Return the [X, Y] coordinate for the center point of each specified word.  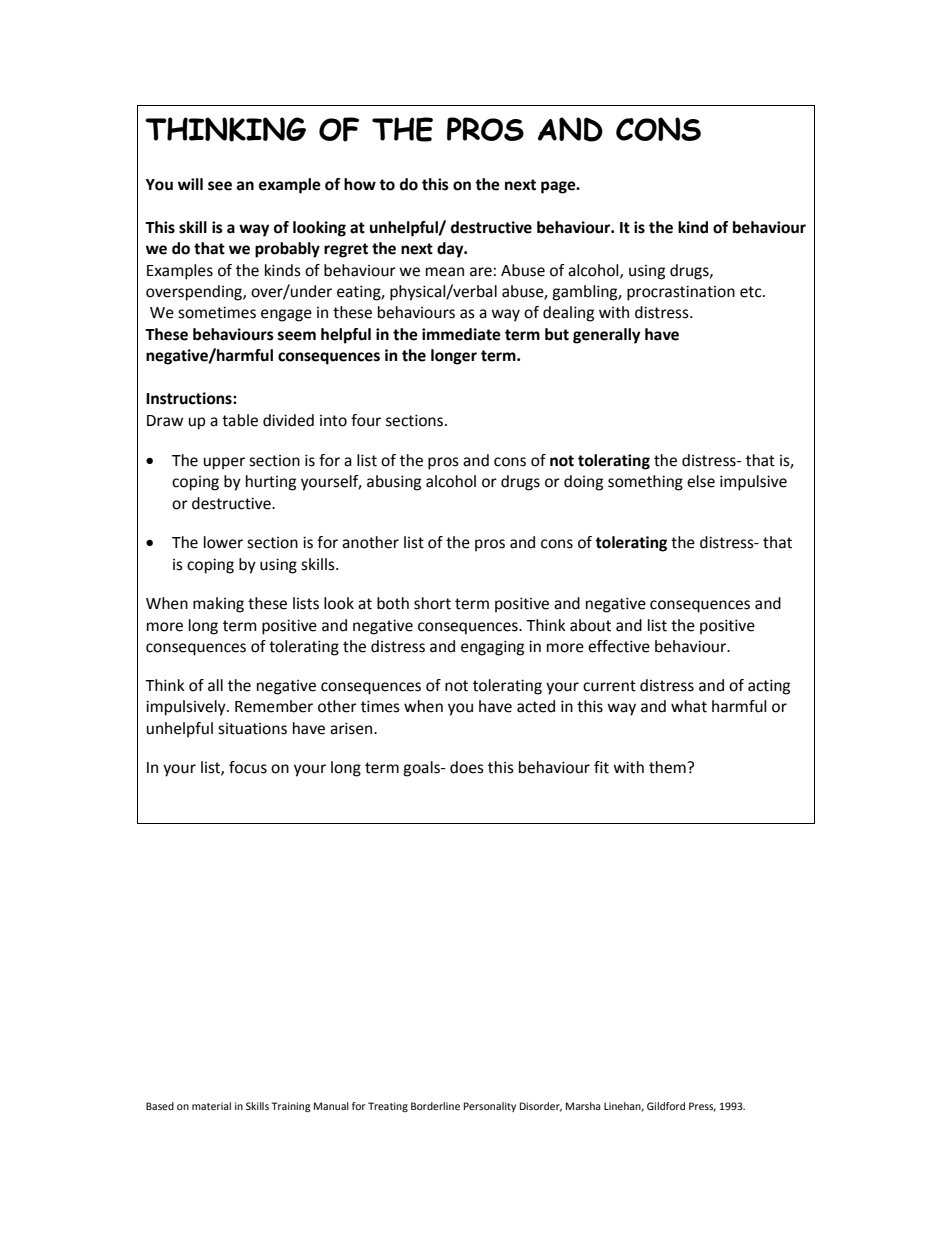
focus [248, 767]
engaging [492, 648]
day [451, 250]
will [190, 184]
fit [601, 767]
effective [619, 646]
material [211, 1106]
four [366, 420]
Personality [490, 1107]
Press [702, 1107]
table [240, 420]
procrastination [681, 293]
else [701, 481]
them [668, 767]
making [218, 605]
